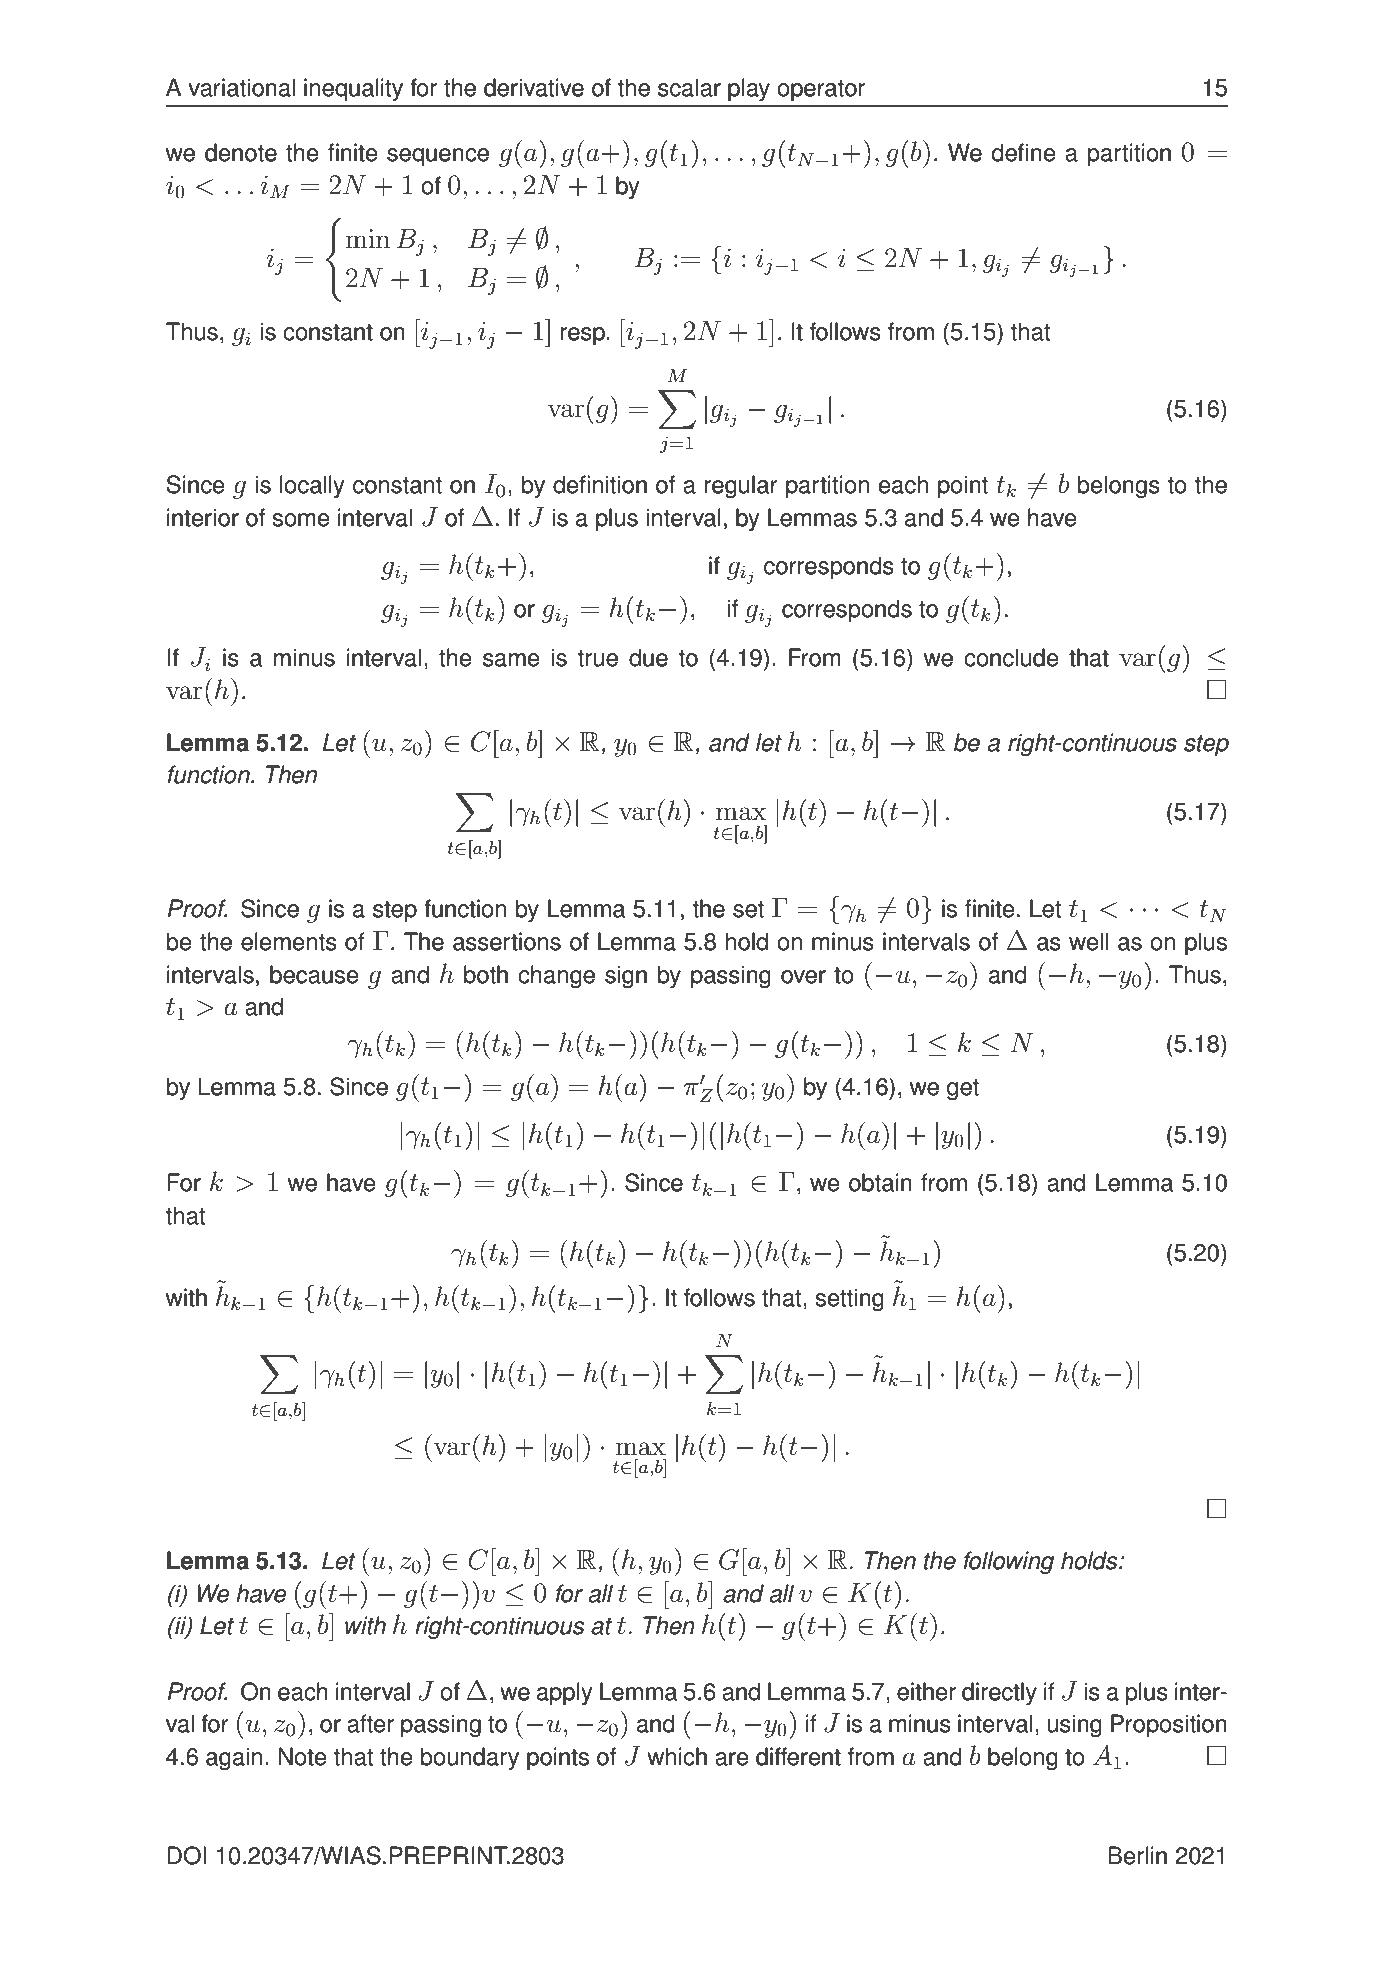  I want to click on because, so click(314, 974).
